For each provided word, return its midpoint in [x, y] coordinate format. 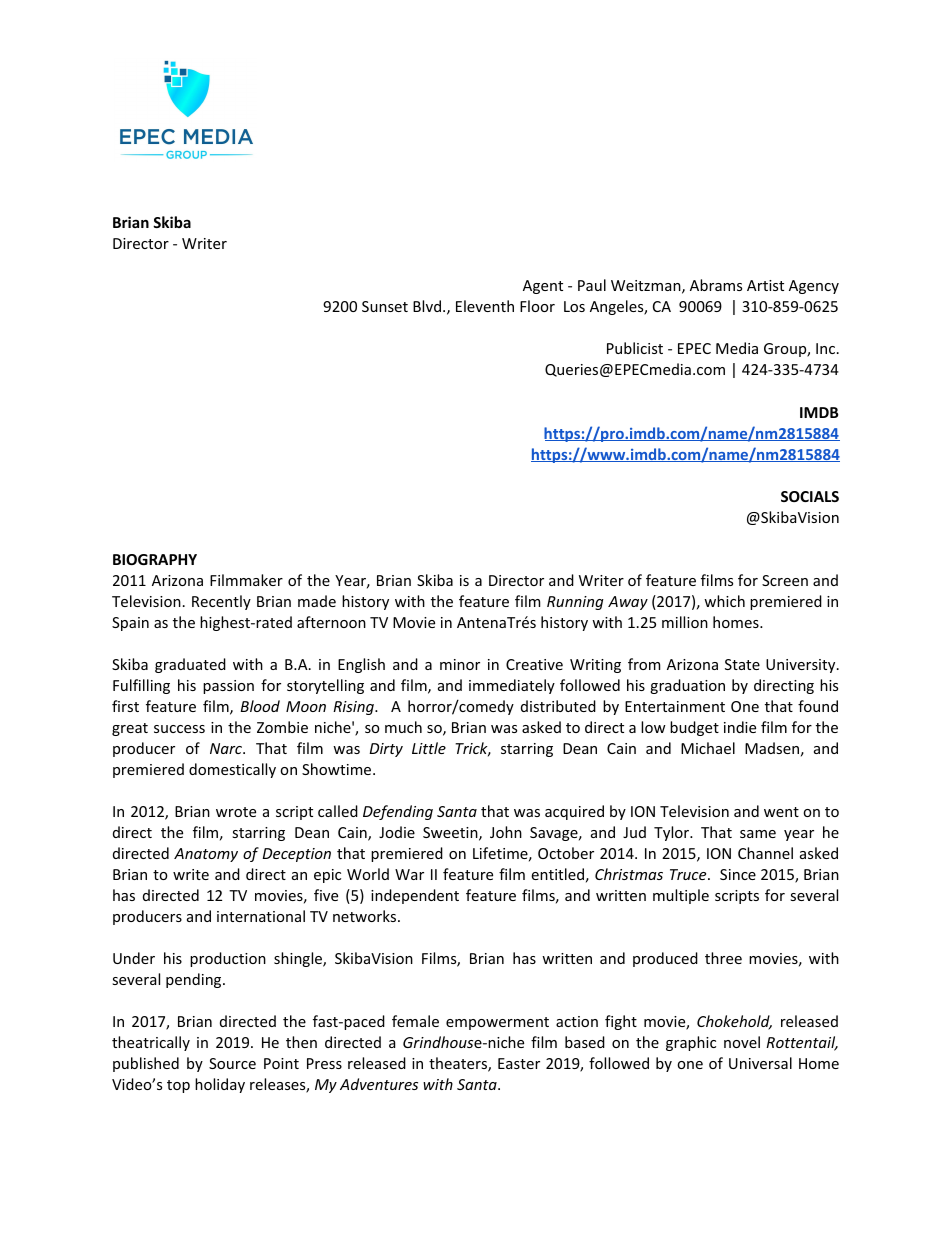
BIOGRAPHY [155, 559]
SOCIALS [810, 496]
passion [228, 687]
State [742, 664]
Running [575, 603]
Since [738, 874]
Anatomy [206, 855]
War [409, 874]
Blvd [427, 306]
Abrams [716, 285]
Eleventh [485, 306]
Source [232, 1063]
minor [460, 664]
